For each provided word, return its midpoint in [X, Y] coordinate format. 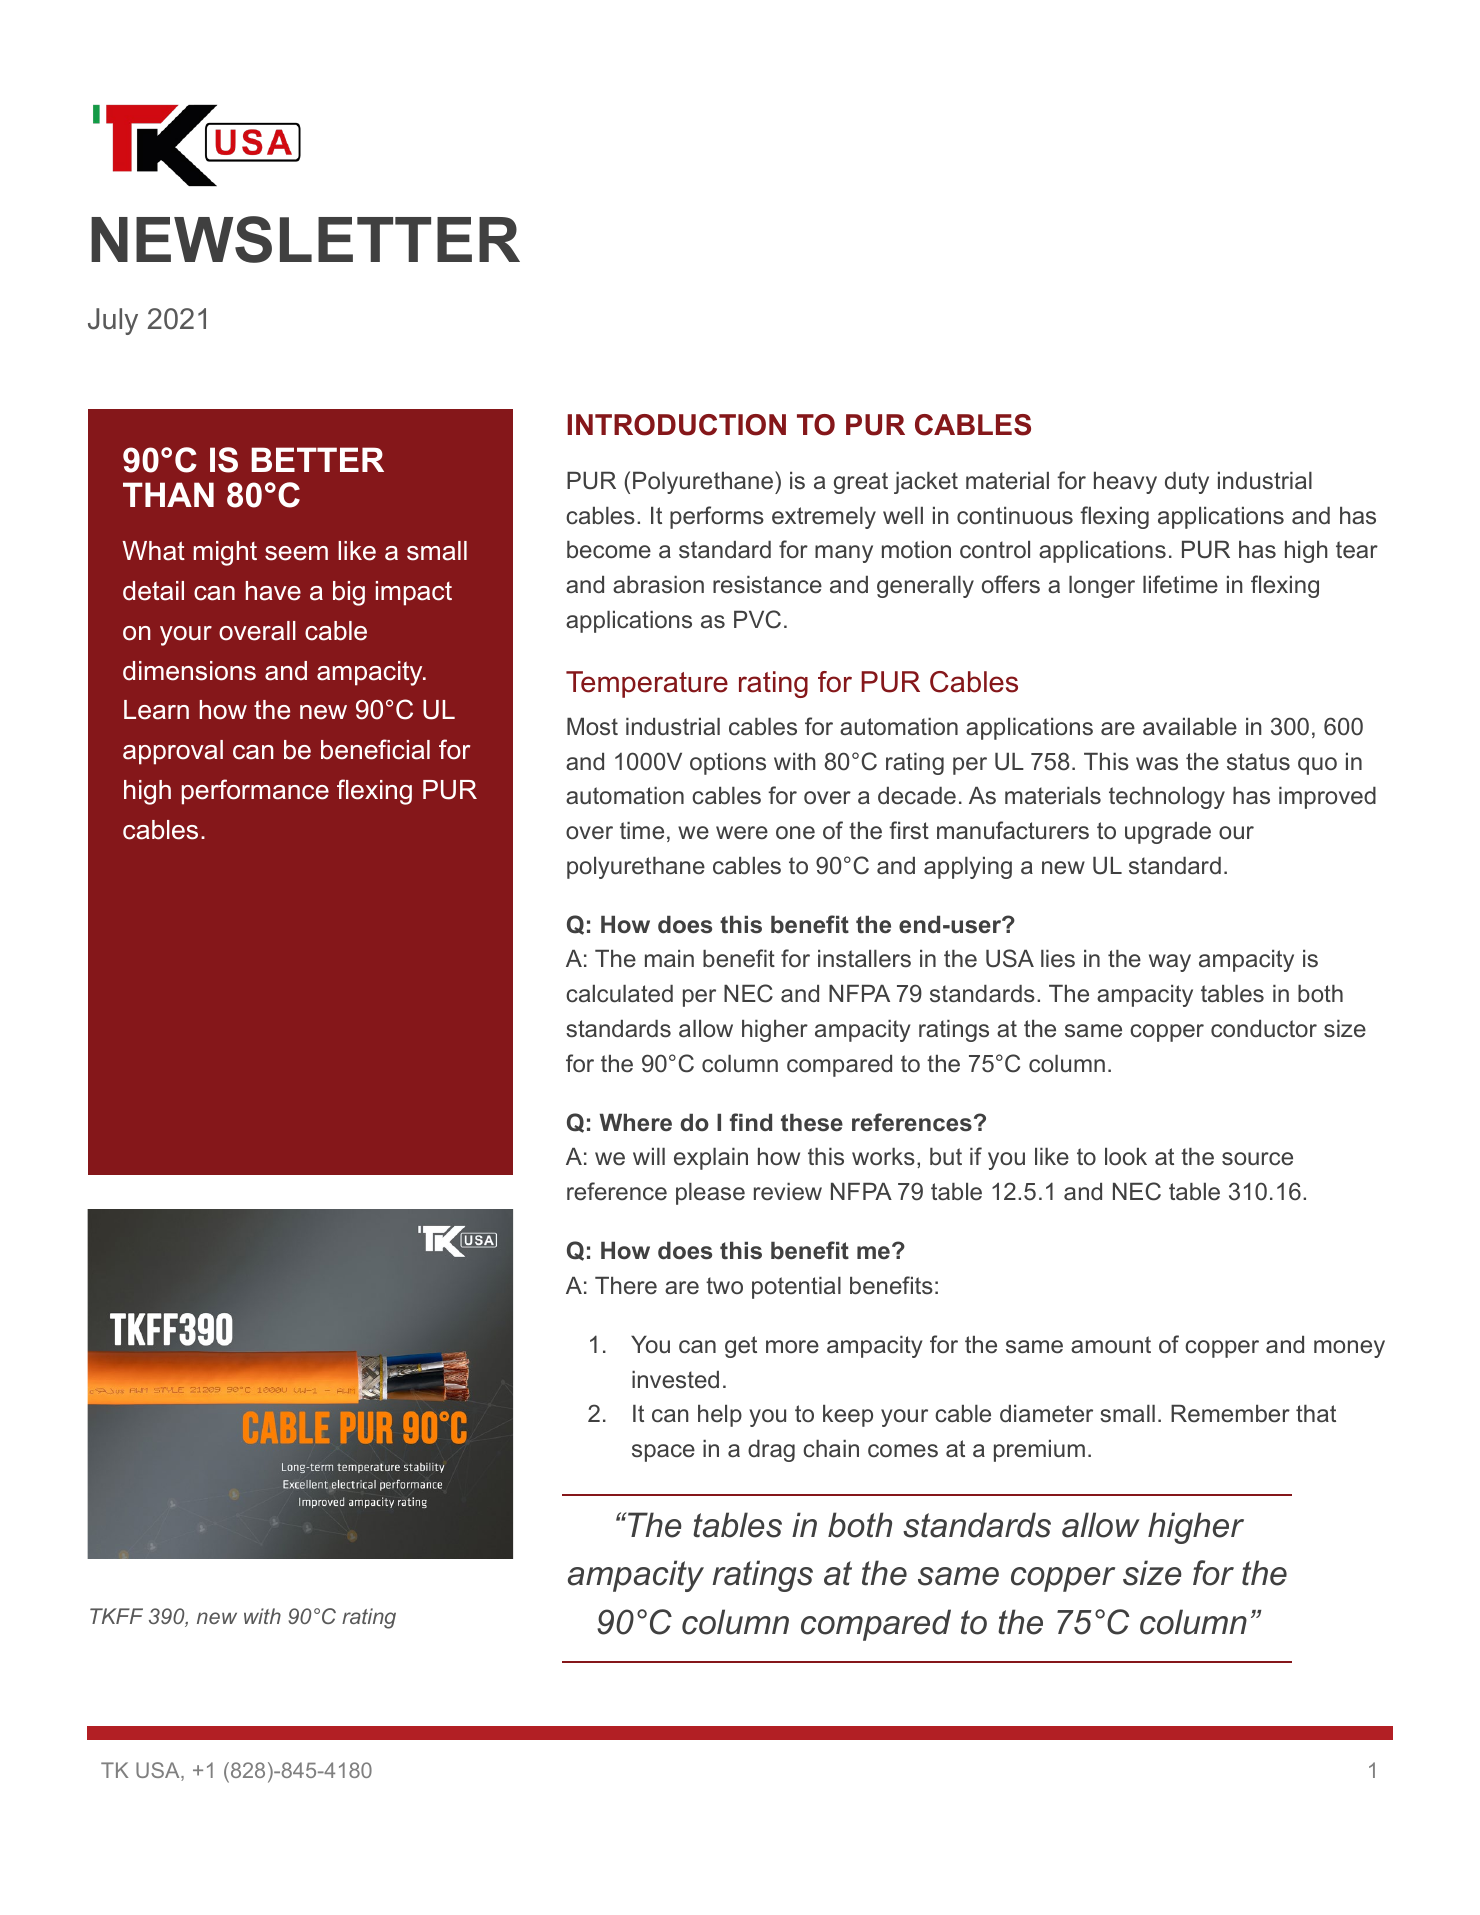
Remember [1230, 1414]
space [663, 1453]
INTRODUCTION [676, 425]
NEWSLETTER [305, 239]
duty [1187, 483]
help [720, 1416]
